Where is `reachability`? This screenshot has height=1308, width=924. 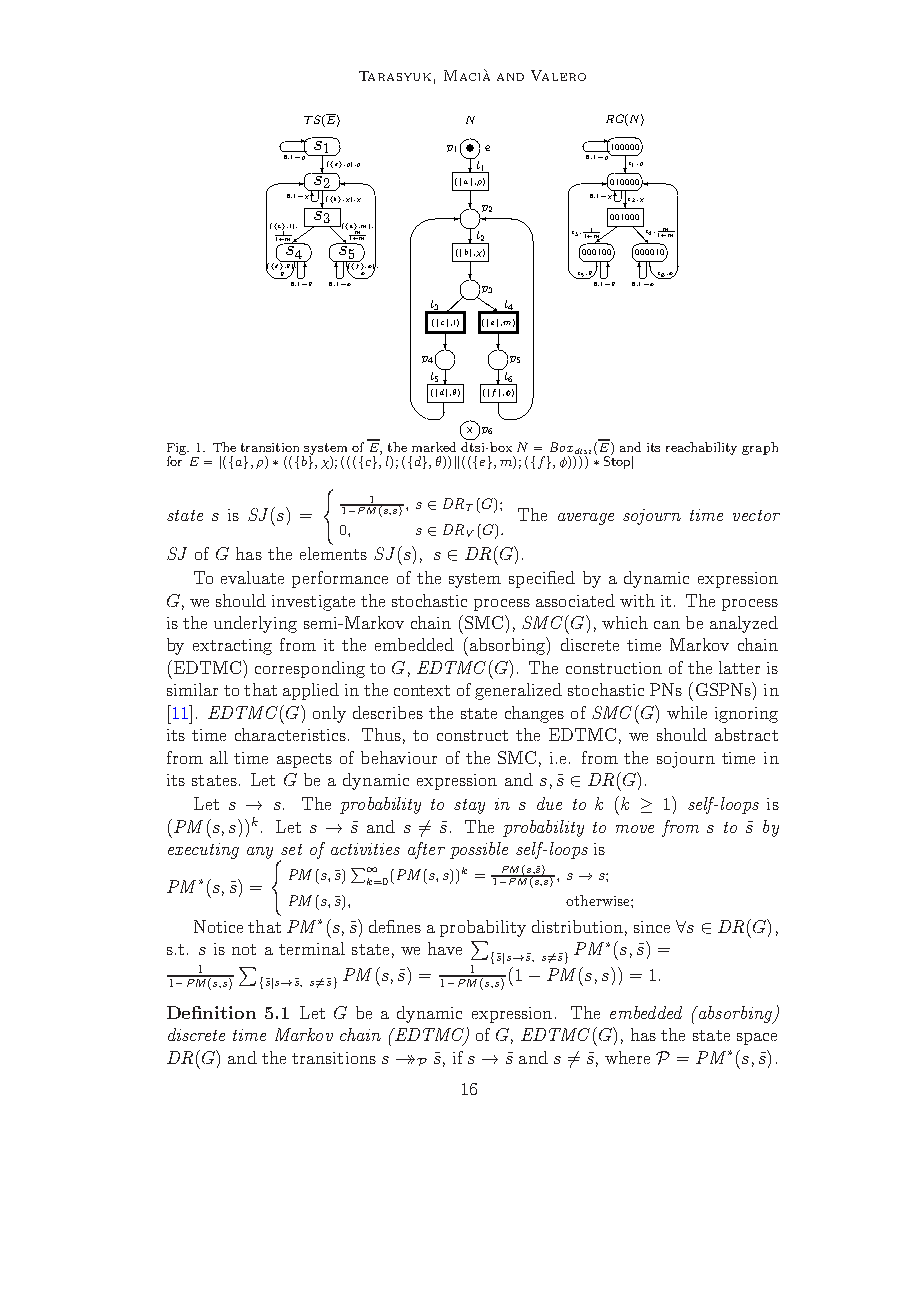
reachability is located at coordinates (701, 448).
